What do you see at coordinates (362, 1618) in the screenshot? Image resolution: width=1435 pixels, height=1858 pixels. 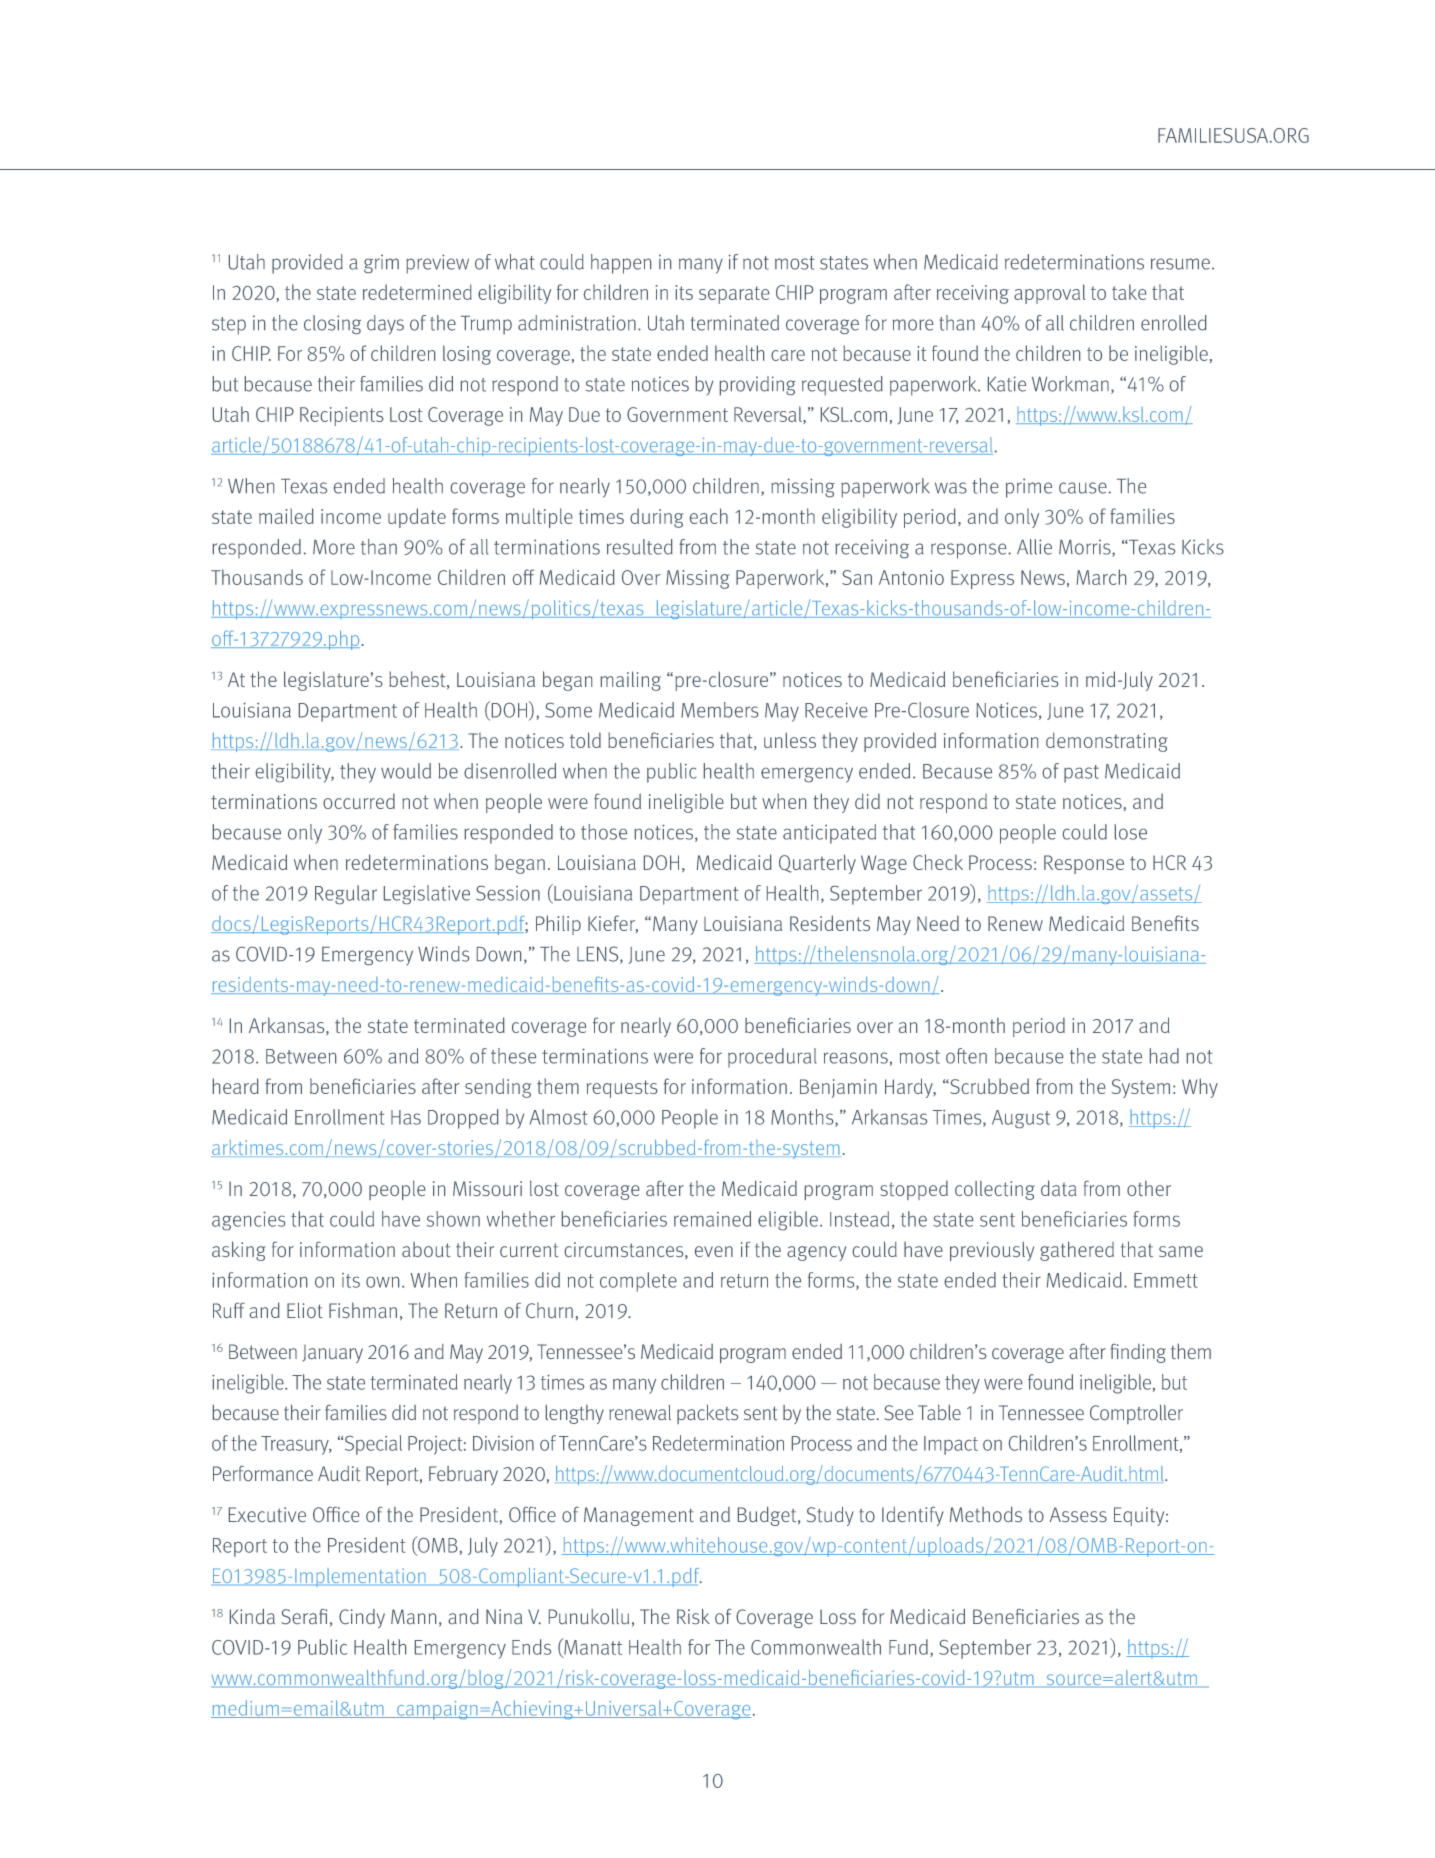 I see `Cindy` at bounding box center [362, 1618].
